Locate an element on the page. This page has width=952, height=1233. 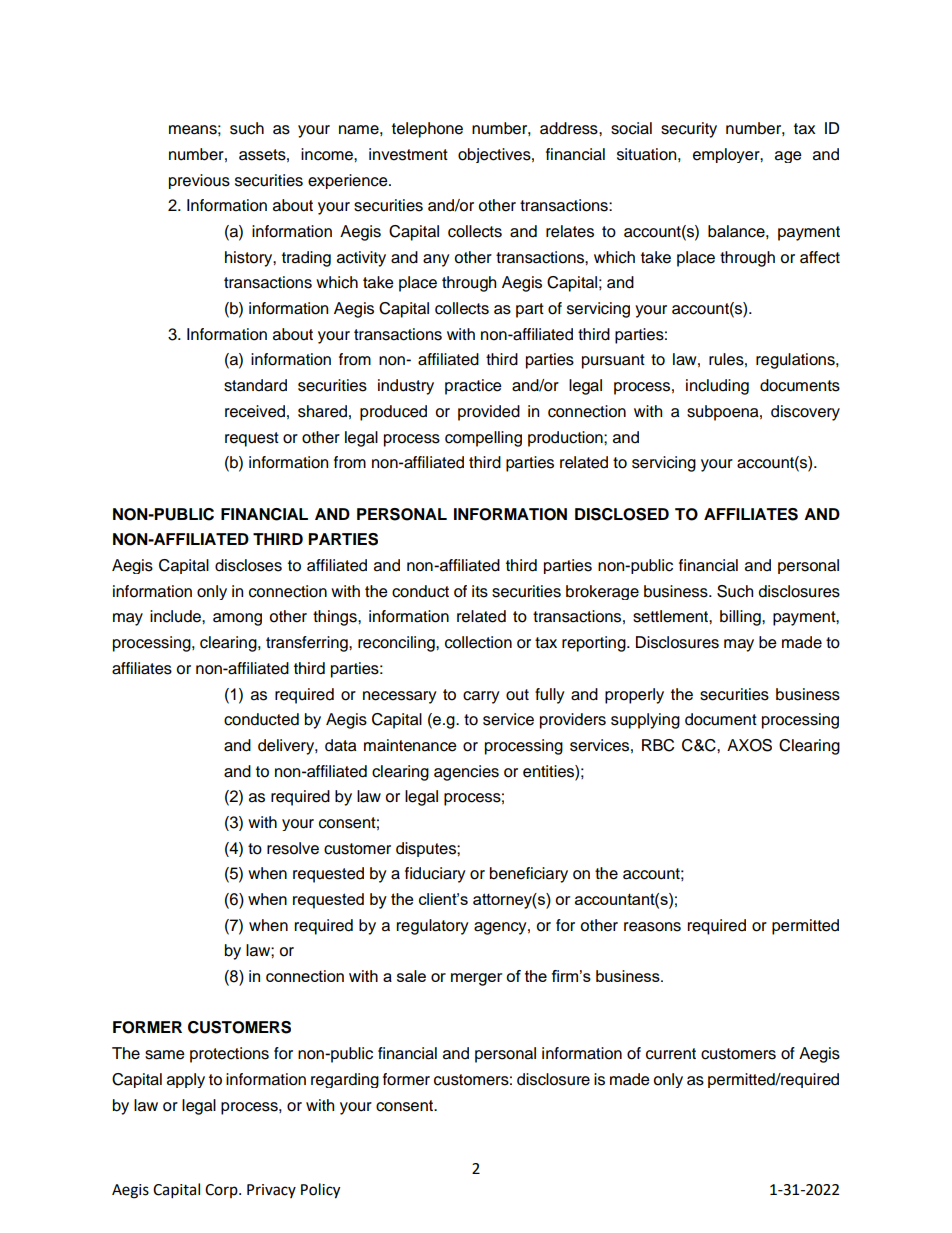
resolve is located at coordinates (293, 848).
